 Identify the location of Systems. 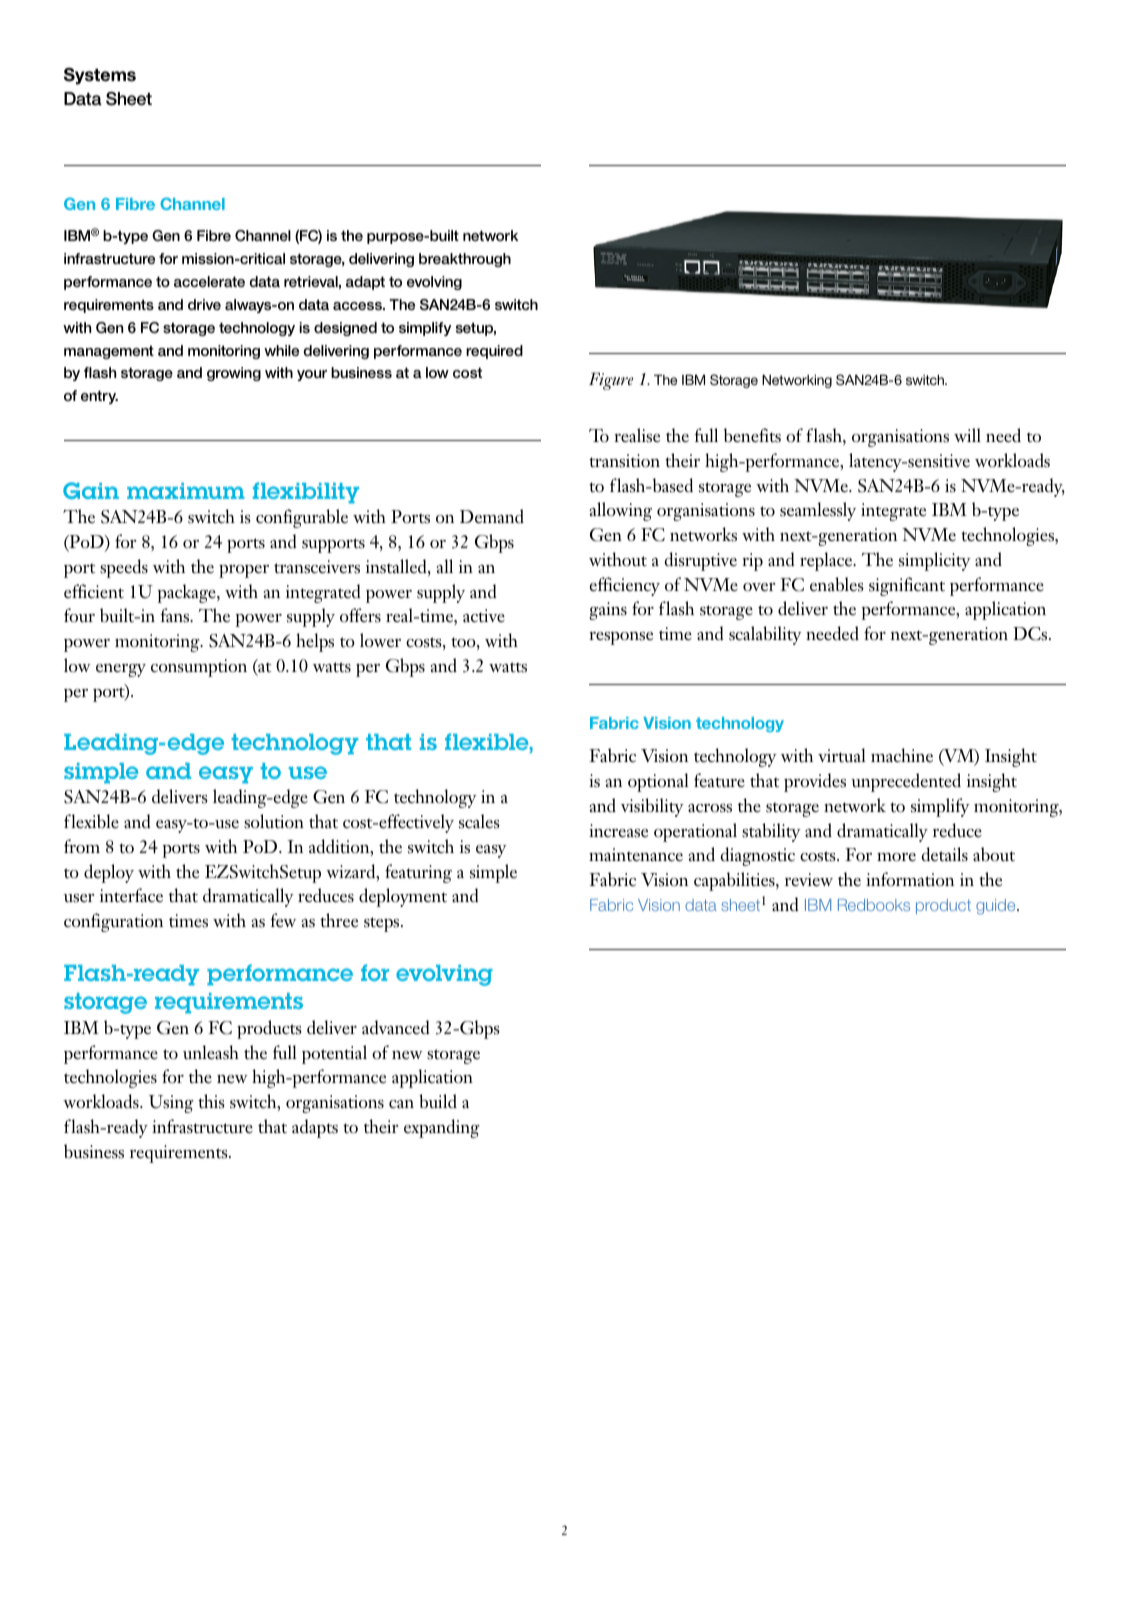
(100, 76).
